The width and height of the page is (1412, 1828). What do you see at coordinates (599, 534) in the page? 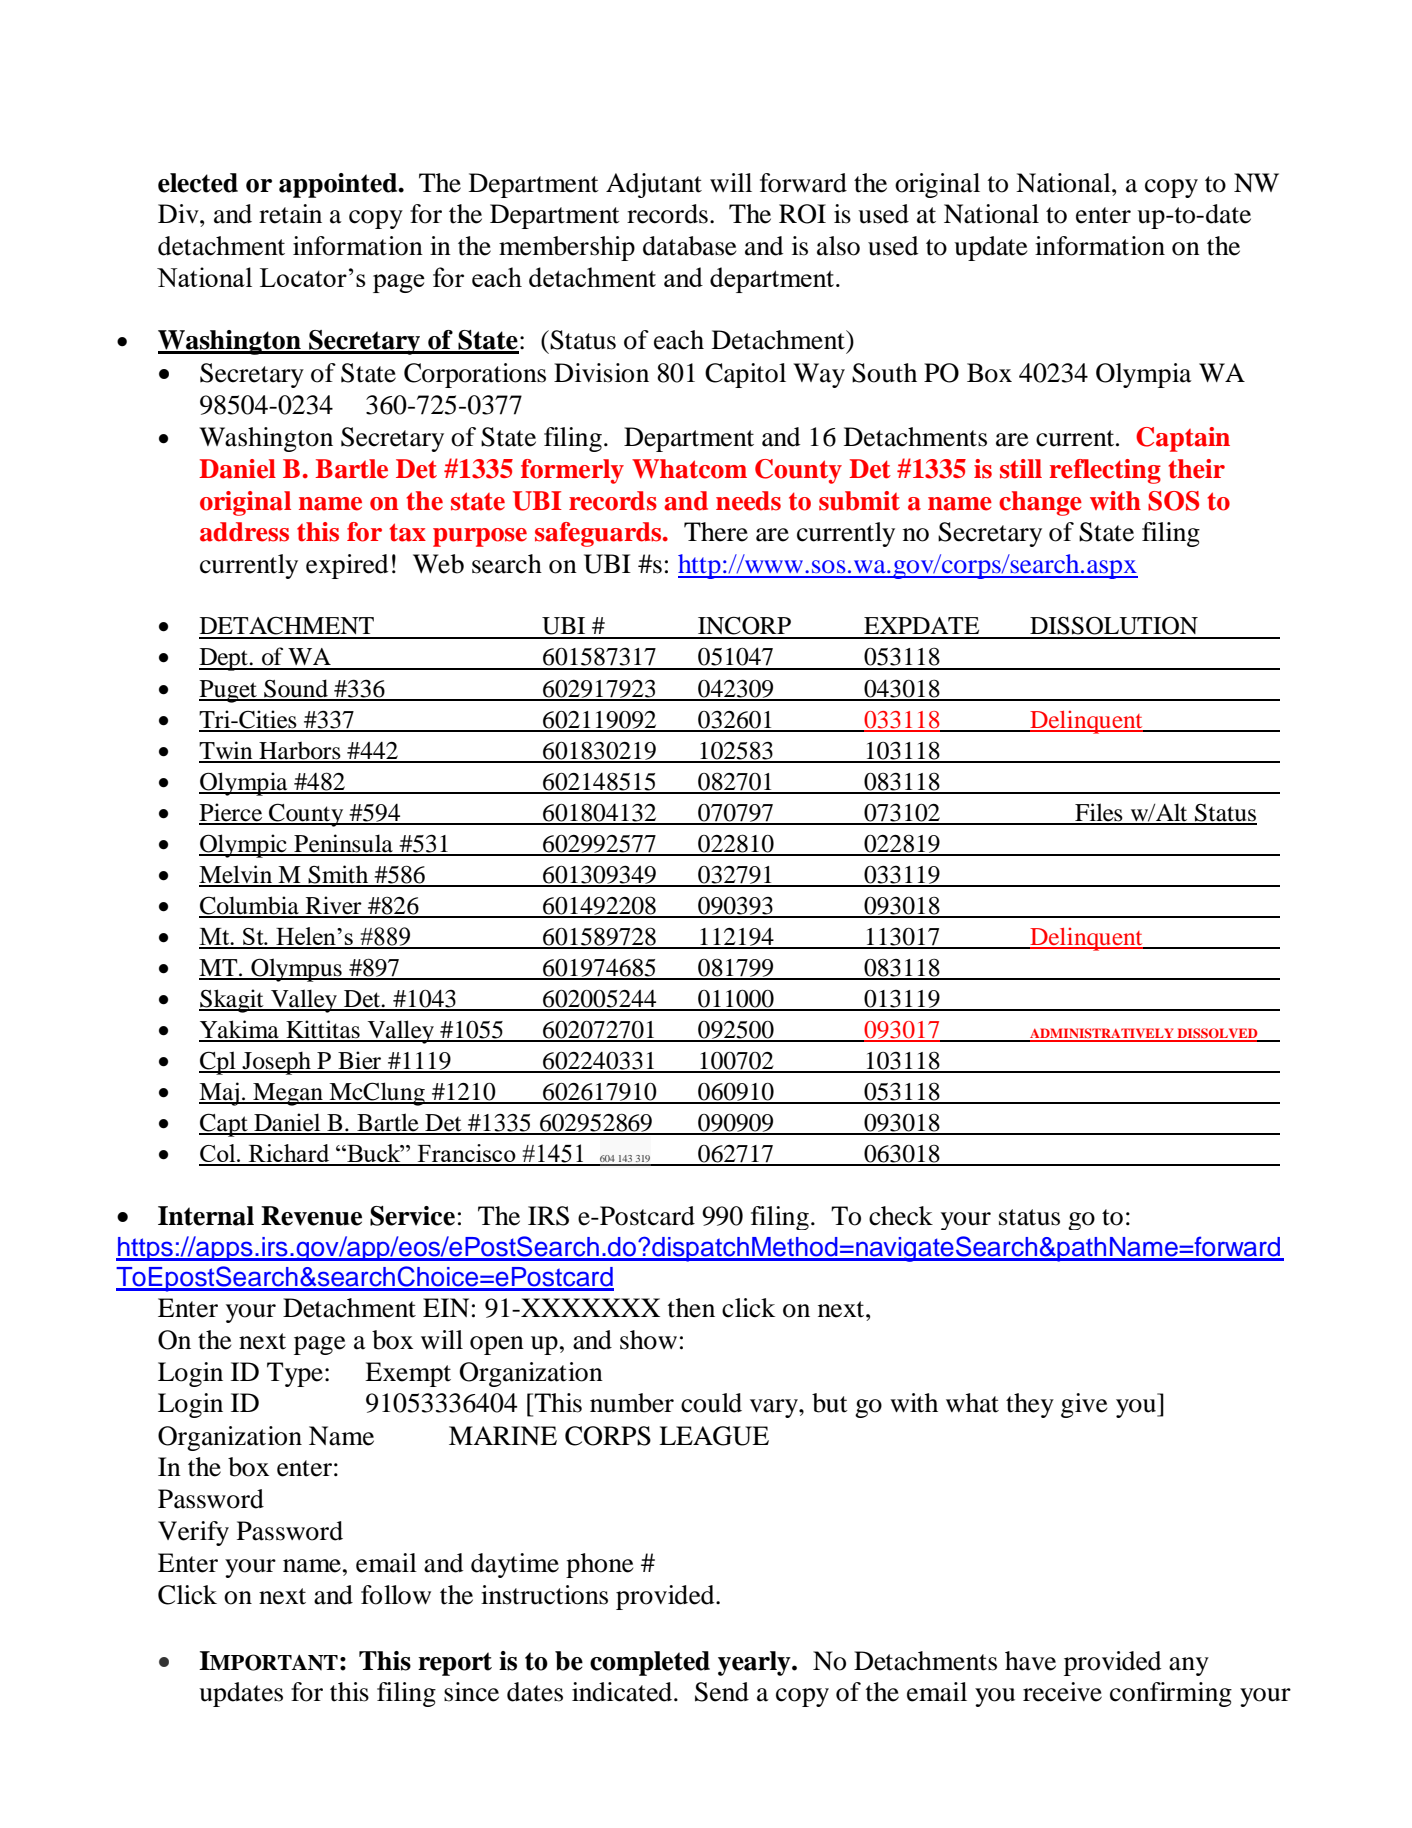
I see `safeguards` at bounding box center [599, 534].
